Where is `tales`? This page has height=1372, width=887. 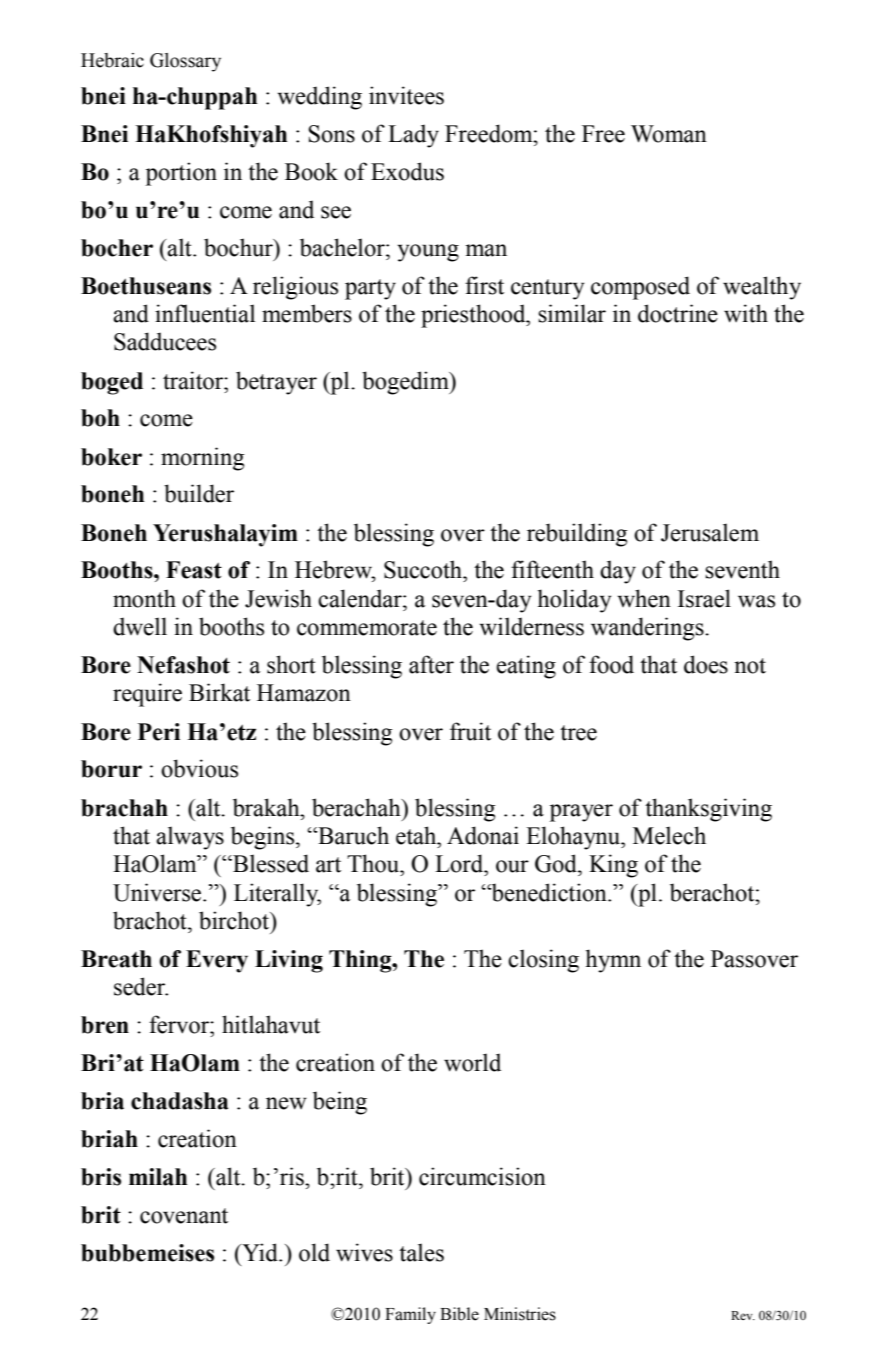
tales is located at coordinates (421, 1252).
